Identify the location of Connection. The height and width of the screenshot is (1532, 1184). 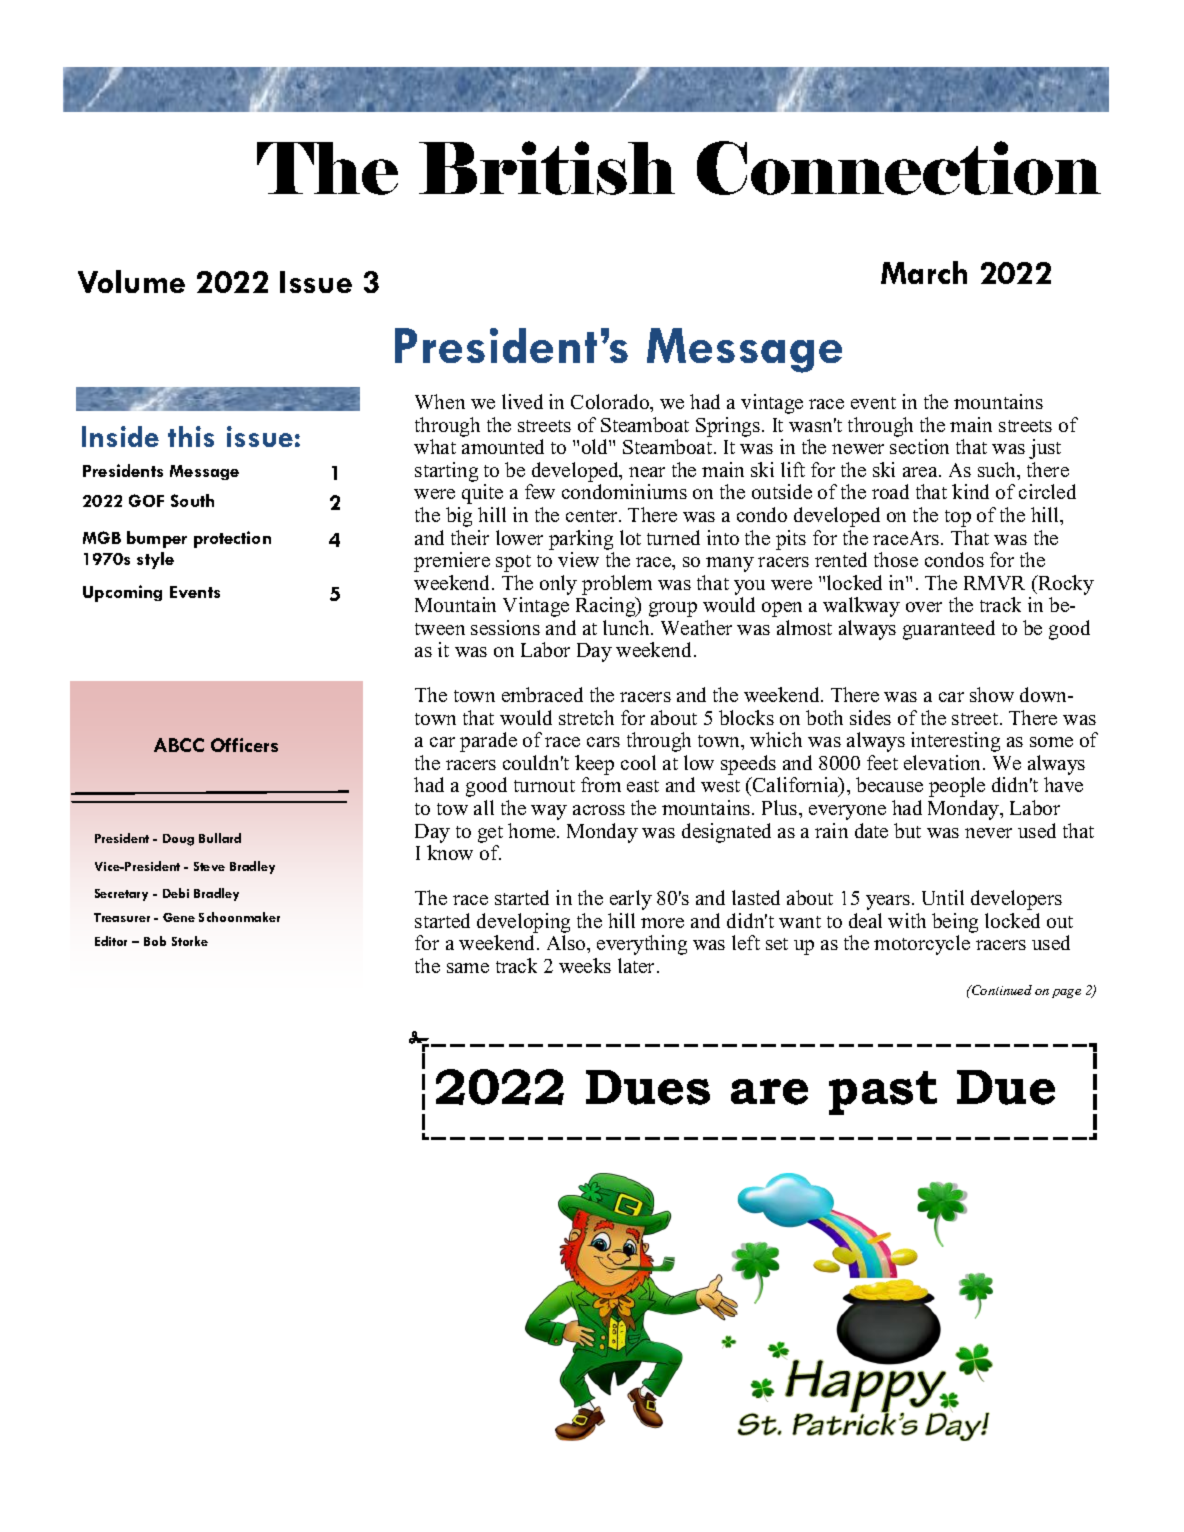
(899, 168).
